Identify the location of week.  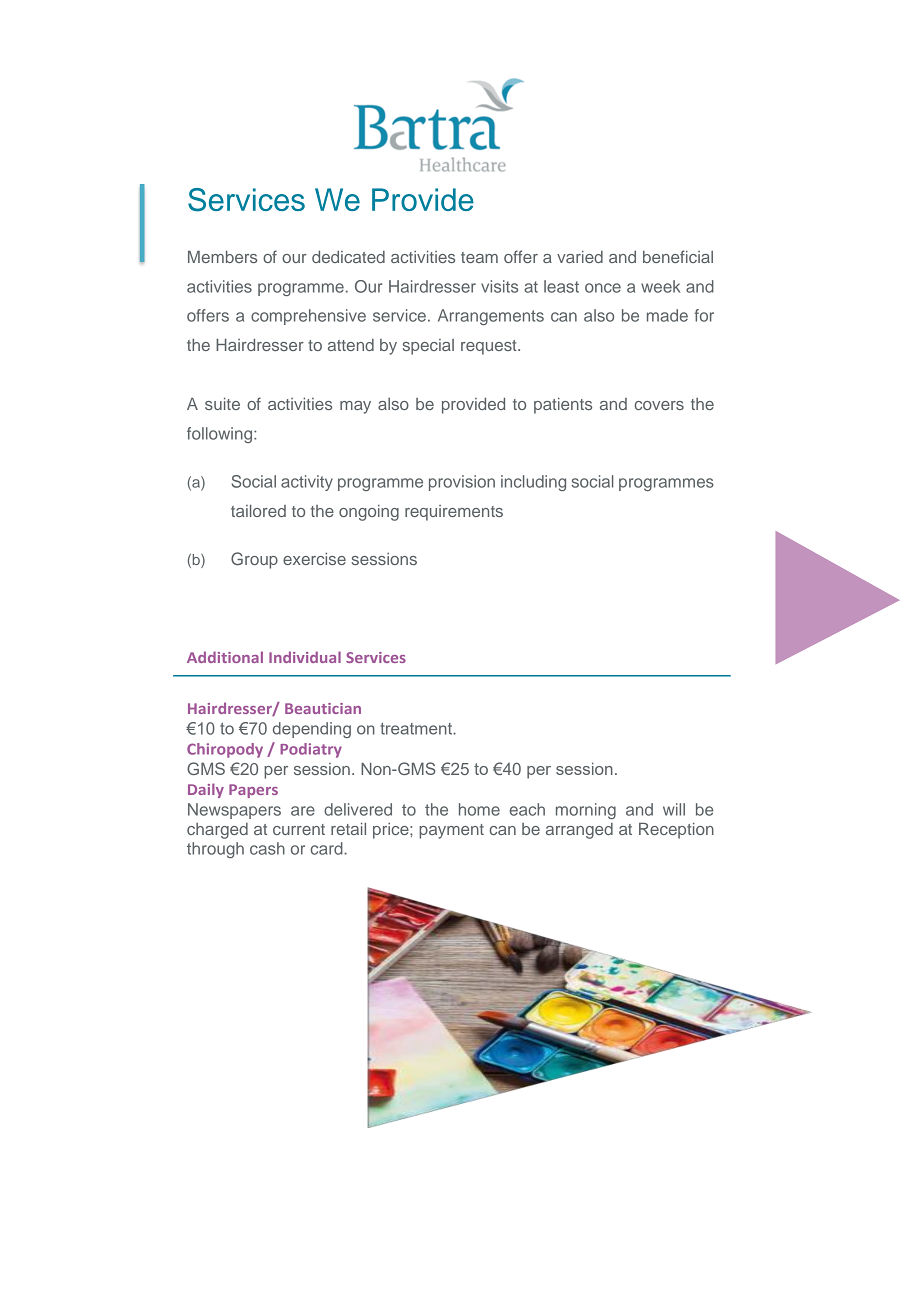
(660, 286).
